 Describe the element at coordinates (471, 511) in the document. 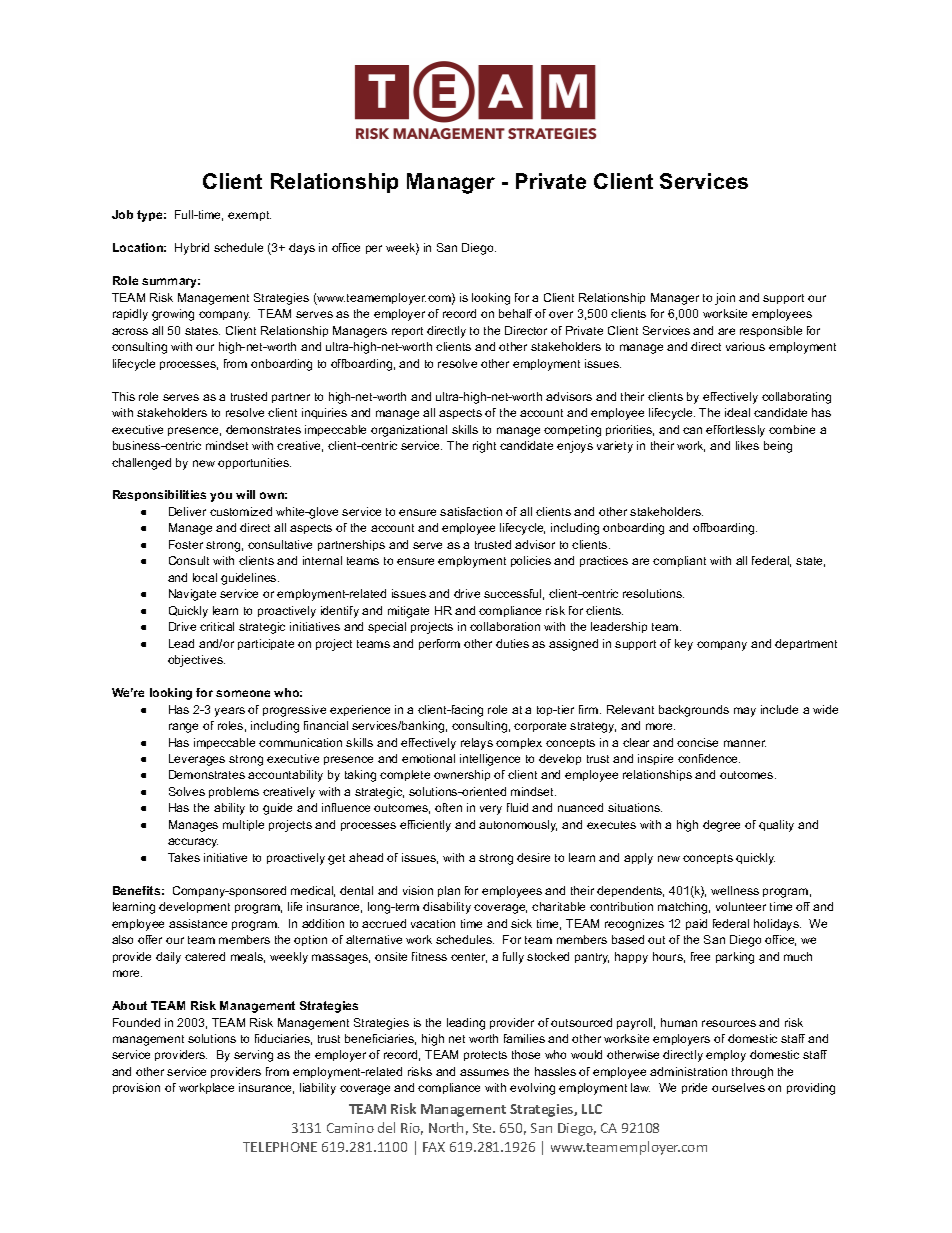

I see `satisfaction` at that location.
